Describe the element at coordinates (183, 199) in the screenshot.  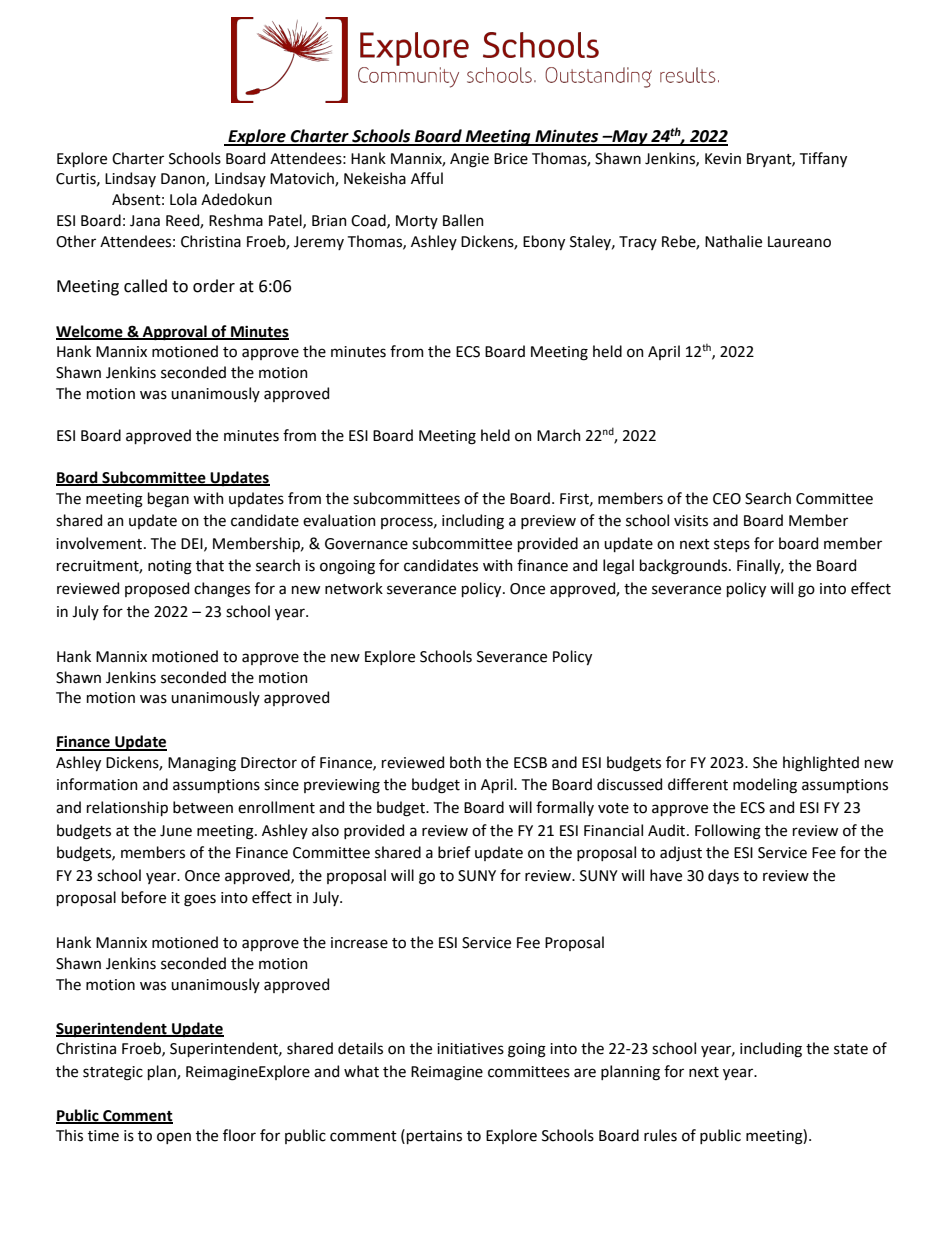
I see `Lola` at that location.
